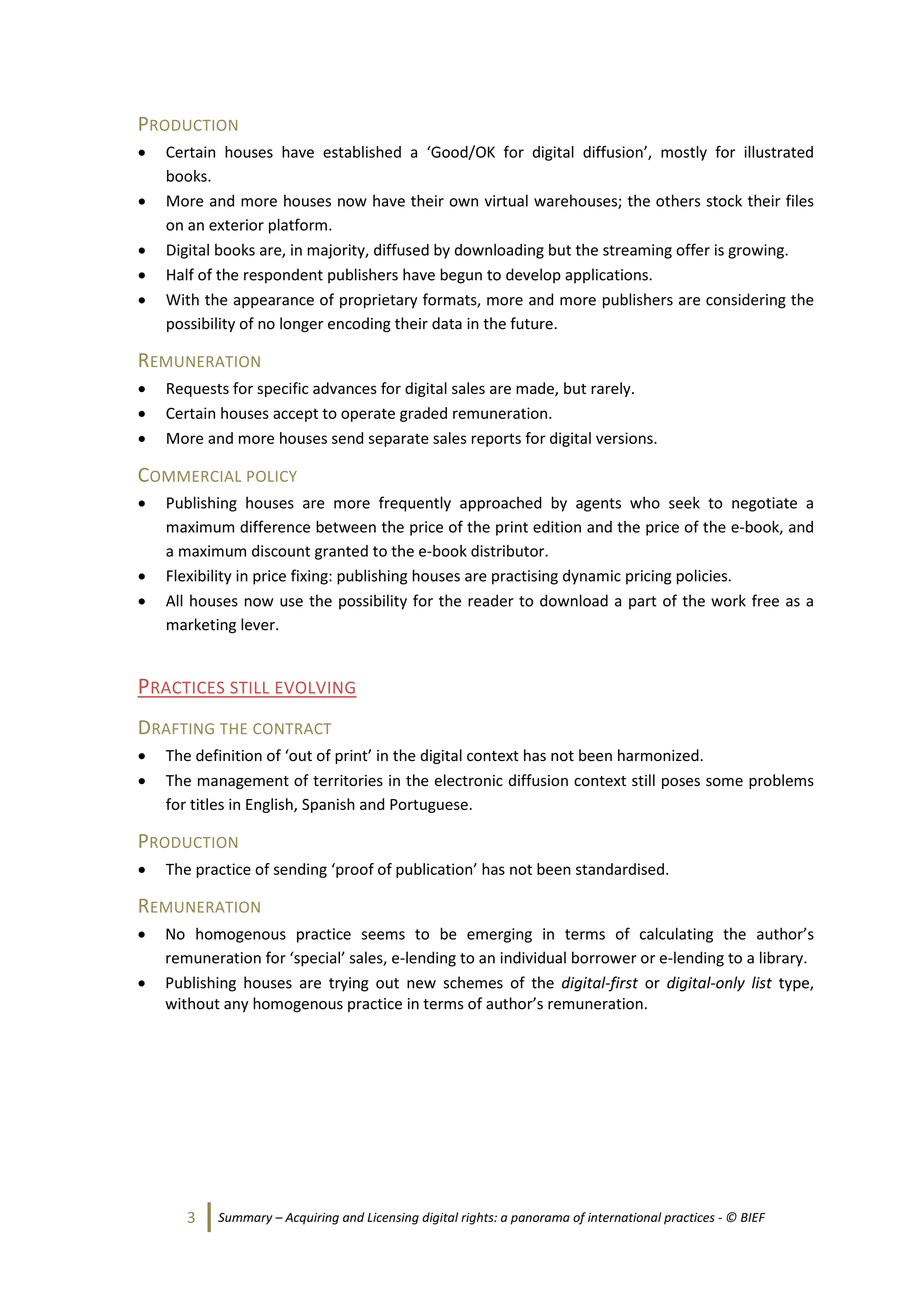 This screenshot has width=924, height=1308. I want to click on exterior, so click(236, 225).
